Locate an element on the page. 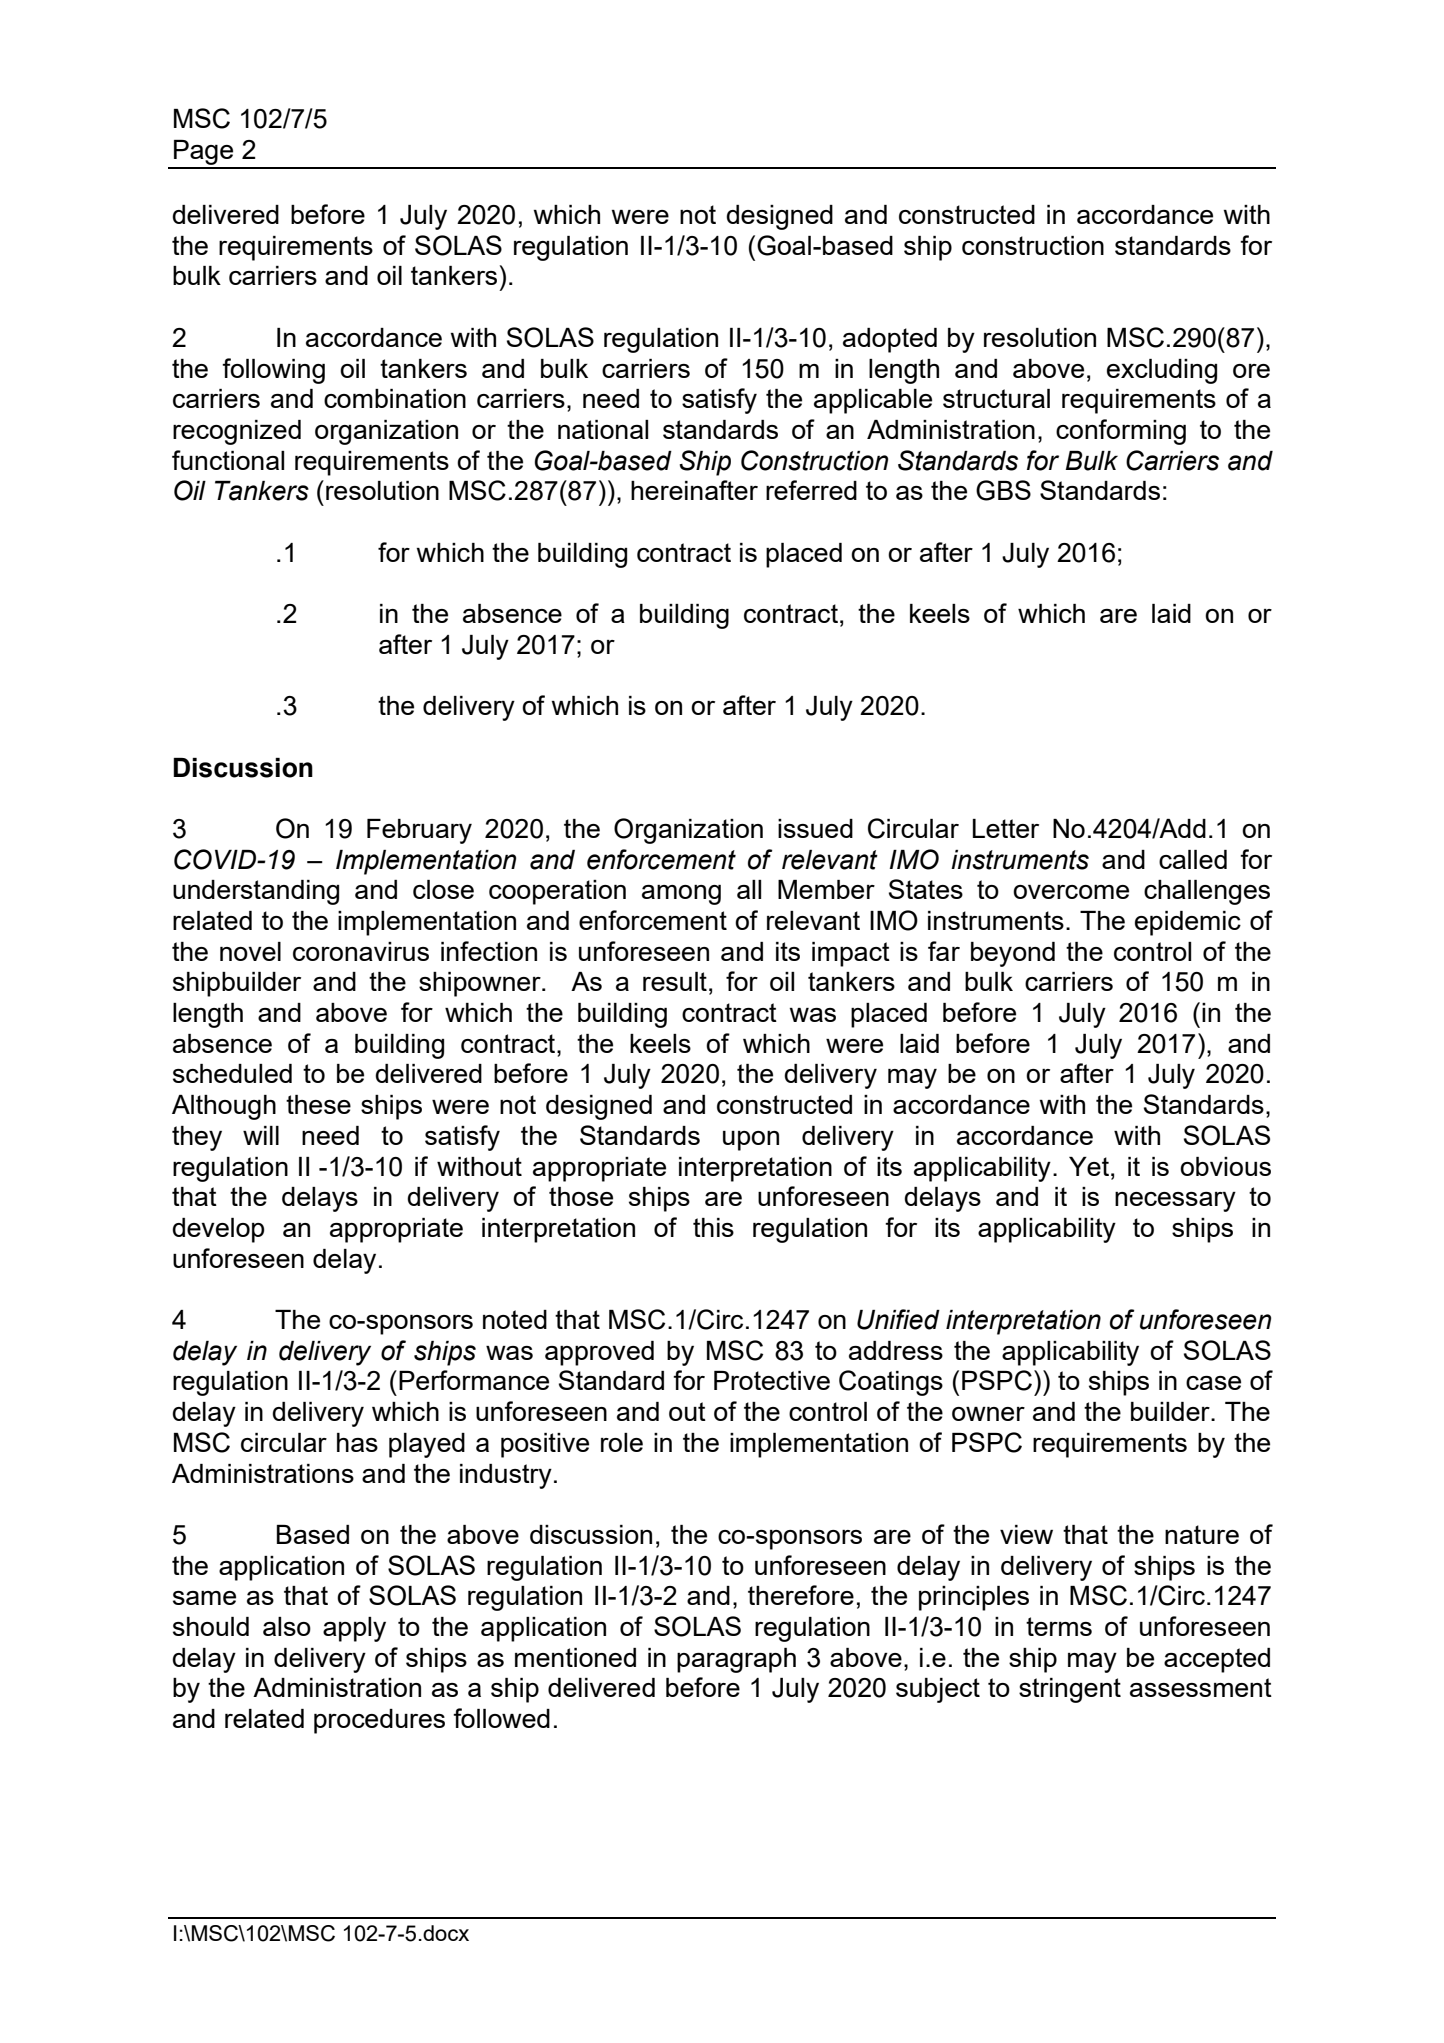 Image resolution: width=1444 pixels, height=2043 pixels. national is located at coordinates (603, 429).
